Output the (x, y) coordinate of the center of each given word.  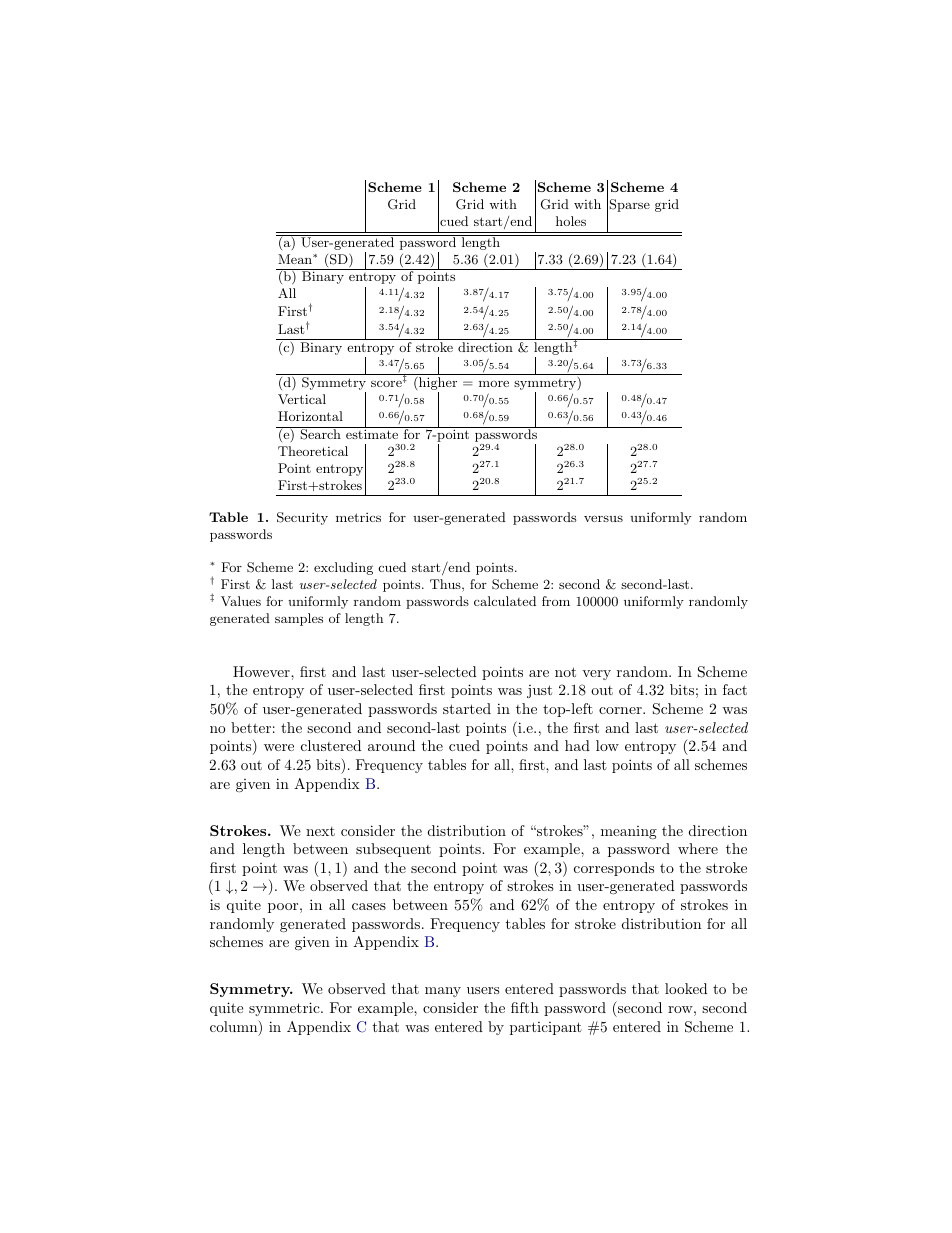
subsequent (393, 850)
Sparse (629, 205)
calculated (505, 601)
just (539, 691)
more (494, 383)
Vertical (302, 399)
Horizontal (310, 416)
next (320, 831)
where (698, 848)
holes (571, 221)
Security (302, 518)
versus (603, 518)
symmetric (285, 1009)
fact (735, 689)
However (262, 671)
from (556, 601)
